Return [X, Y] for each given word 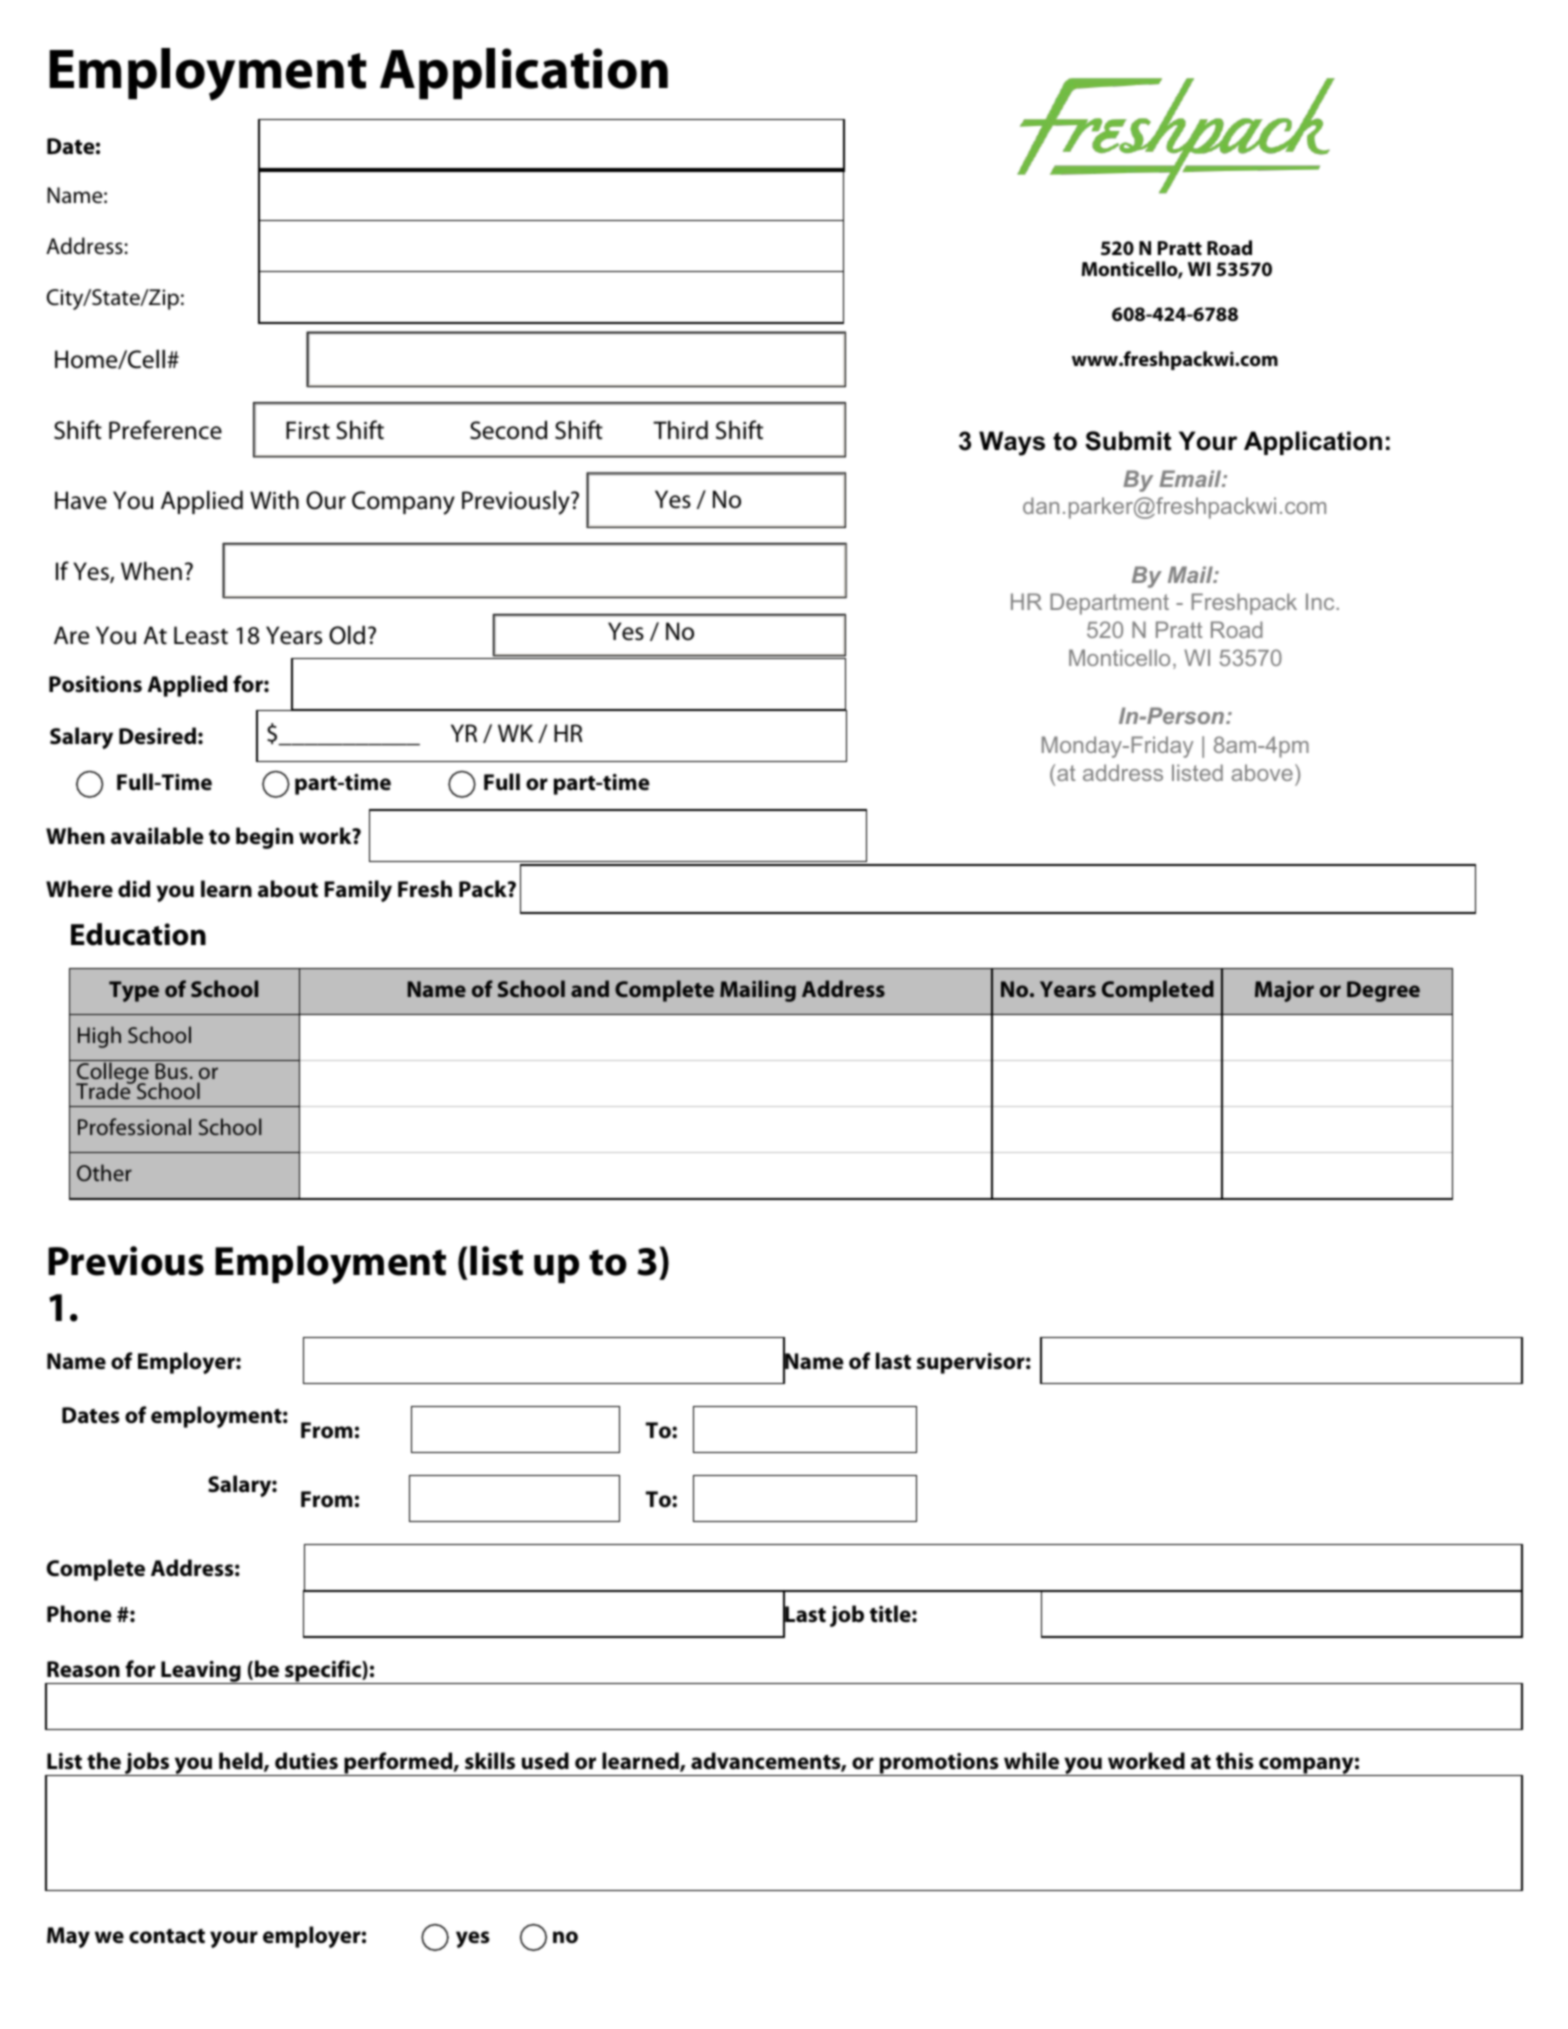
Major [1284, 991]
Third [680, 430]
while [1031, 1761]
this [1235, 1761]
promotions [939, 1764]
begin [264, 838]
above [1262, 772]
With [274, 500]
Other [104, 1172]
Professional [134, 1126]
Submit [1128, 441]
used [545, 1761]
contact [167, 1936]
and [590, 988]
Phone [79, 1614]
